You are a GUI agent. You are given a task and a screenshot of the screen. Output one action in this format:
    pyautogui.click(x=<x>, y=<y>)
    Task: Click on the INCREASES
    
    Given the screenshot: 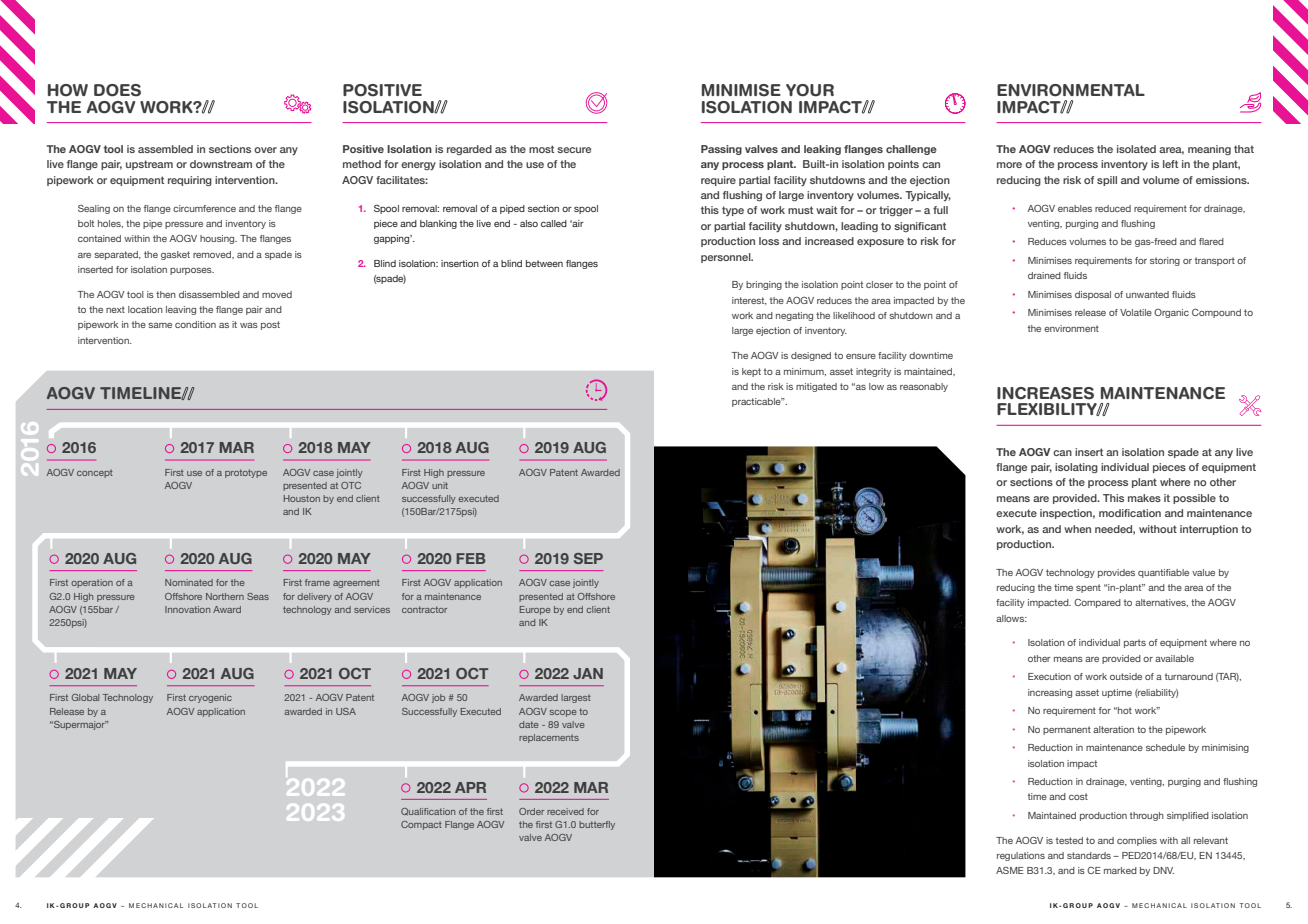 What is the action you would take?
    pyautogui.click(x=1045, y=393)
